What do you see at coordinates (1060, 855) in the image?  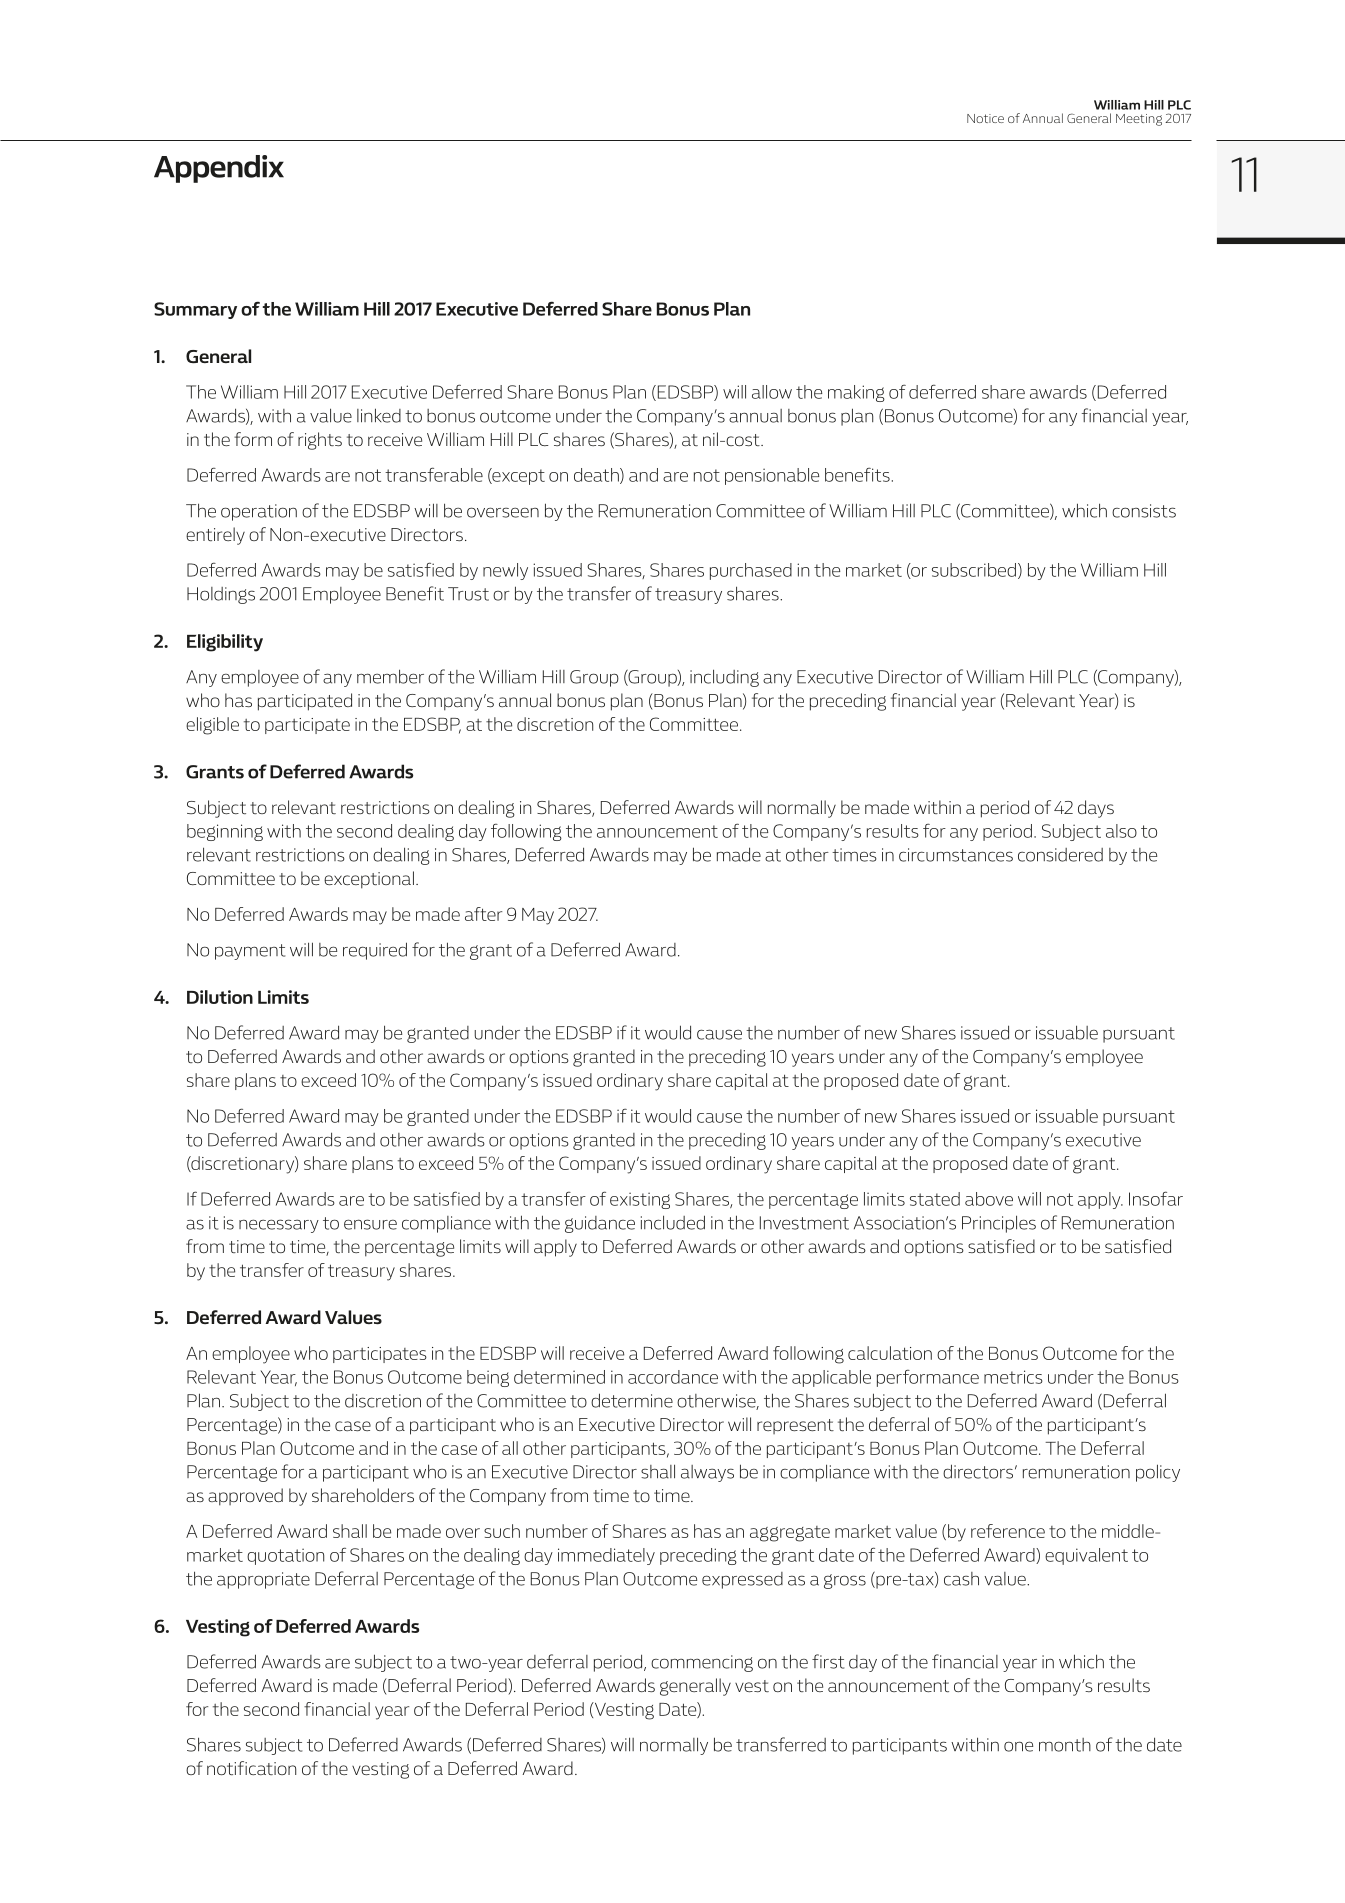 I see `considered` at bounding box center [1060, 855].
